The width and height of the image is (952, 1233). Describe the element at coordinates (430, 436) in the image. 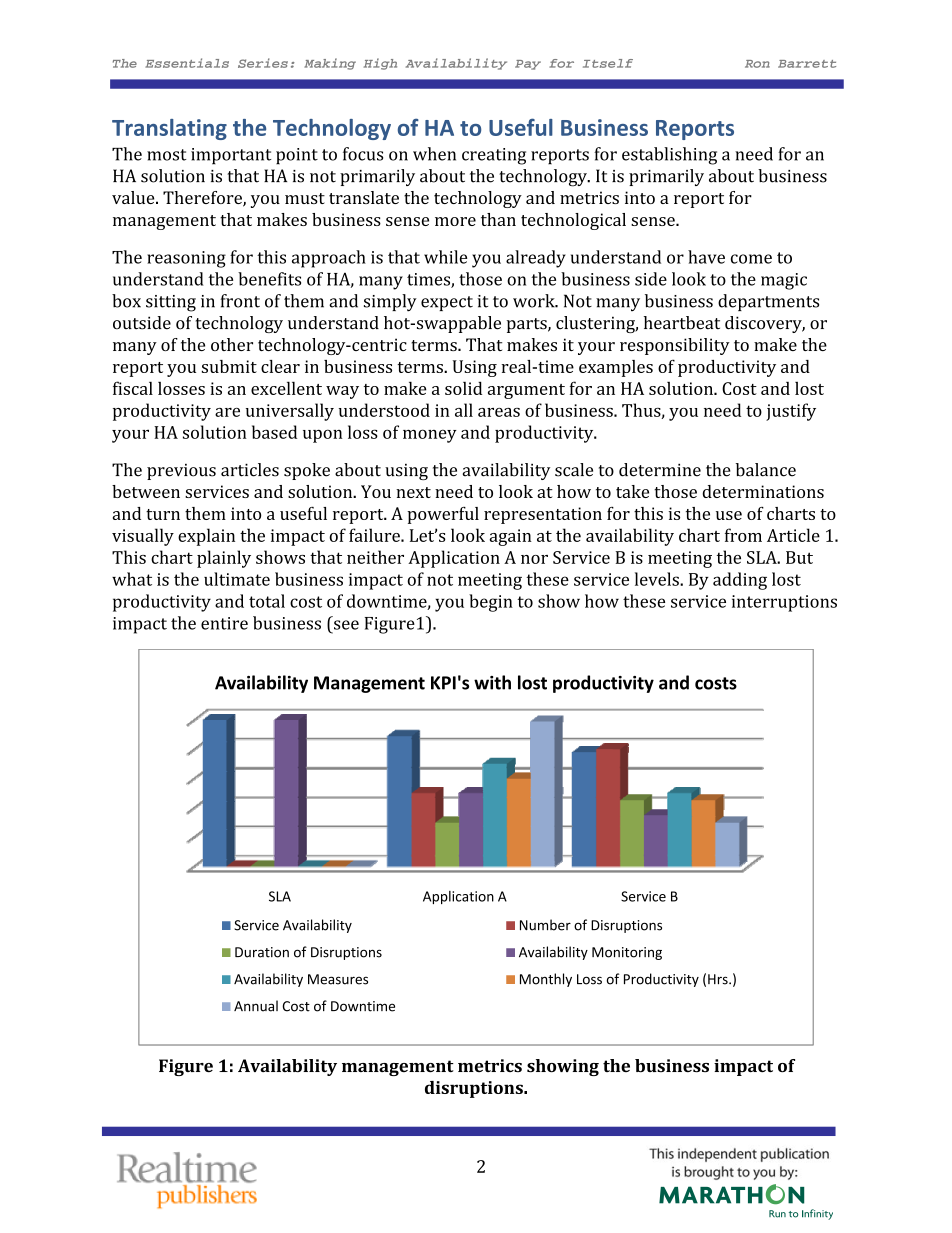

I see `money` at that location.
